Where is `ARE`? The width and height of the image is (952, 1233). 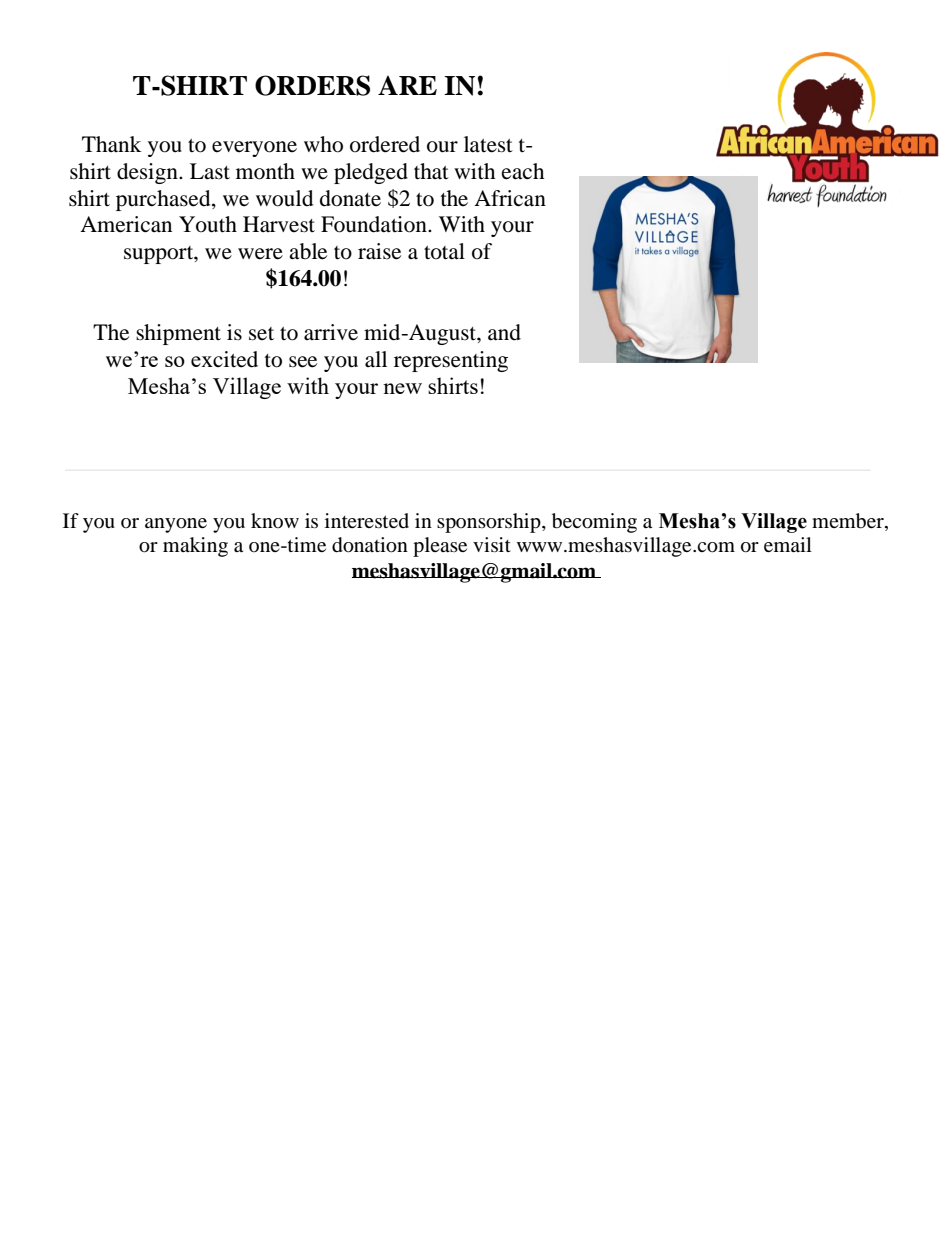 ARE is located at coordinates (407, 85).
